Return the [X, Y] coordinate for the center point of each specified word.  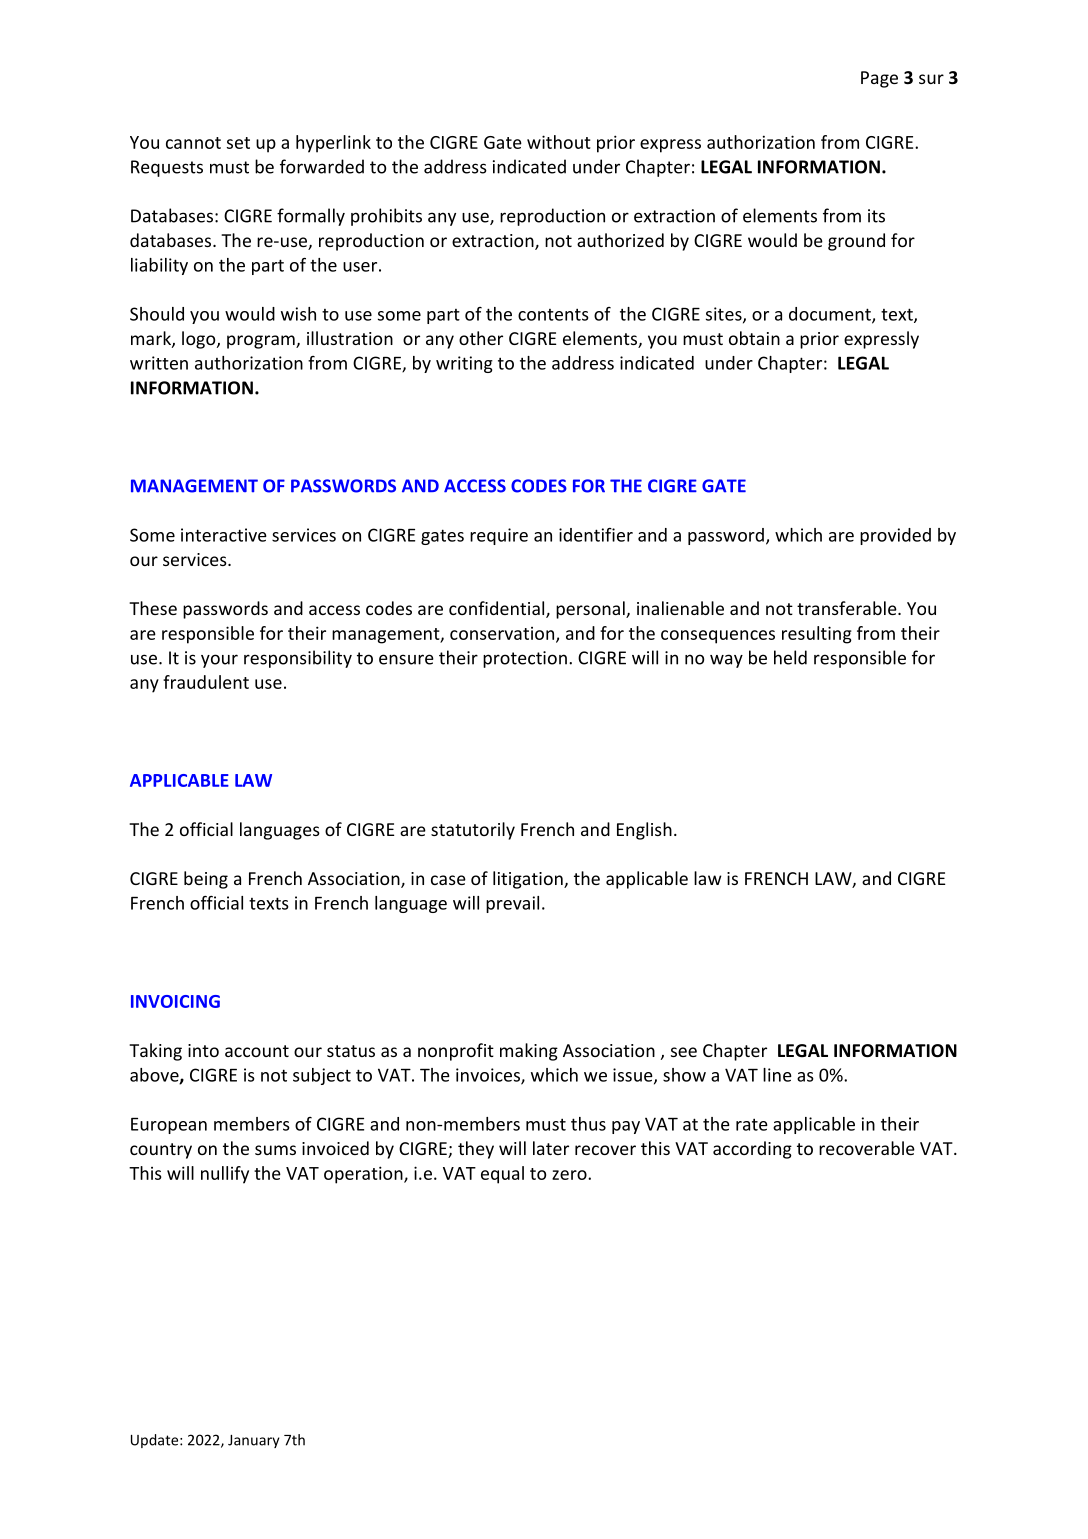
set [238, 143]
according [752, 1150]
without [559, 142]
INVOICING [175, 1001]
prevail [512, 904]
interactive [224, 535]
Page [879, 79]
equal [502, 1175]
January [254, 1441]
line [777, 1075]
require [499, 536]
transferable [848, 608]
